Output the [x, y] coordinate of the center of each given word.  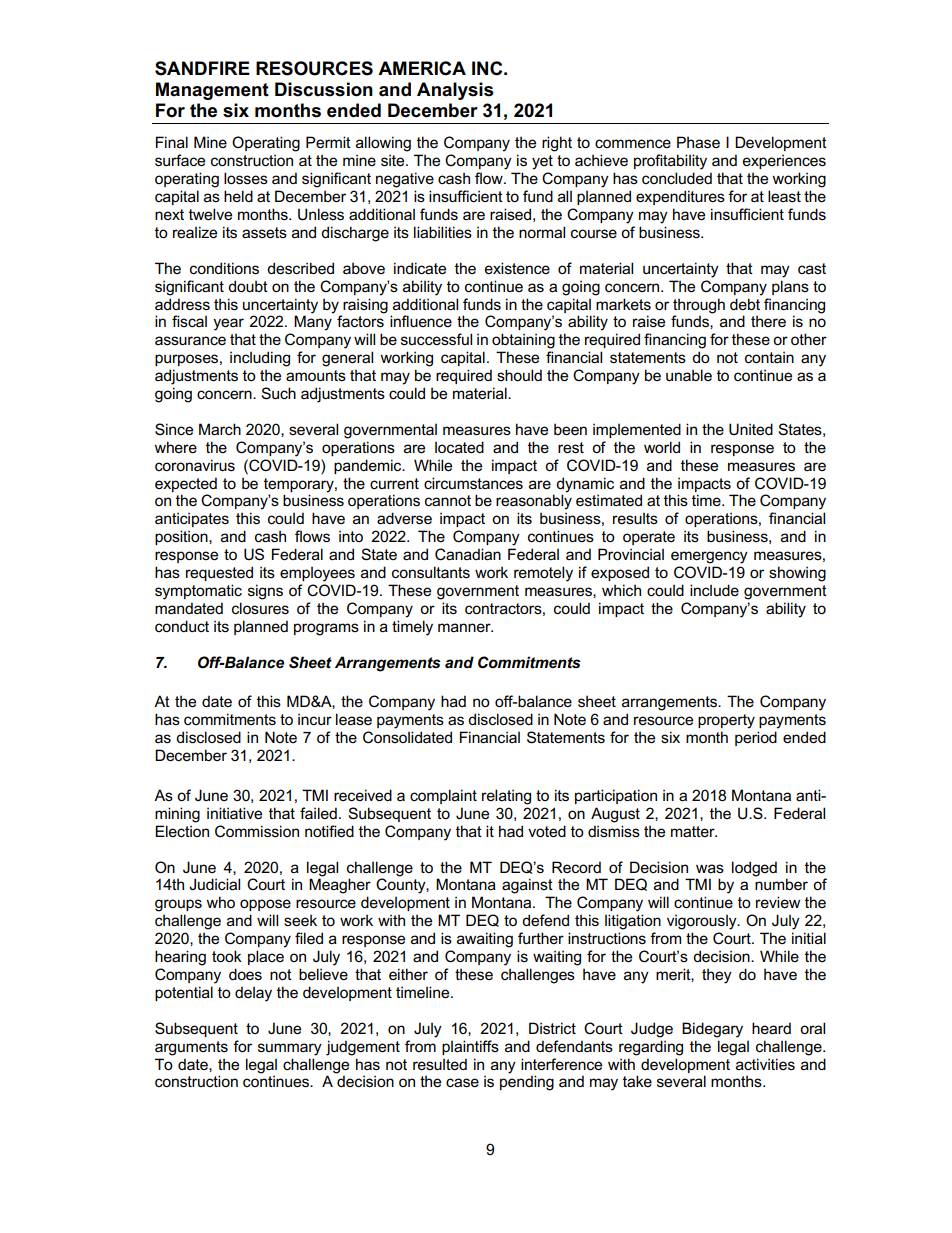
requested [219, 573]
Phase [698, 142]
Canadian [468, 554]
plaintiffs [470, 1047]
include [714, 590]
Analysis [455, 91]
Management [212, 91]
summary [290, 1049]
